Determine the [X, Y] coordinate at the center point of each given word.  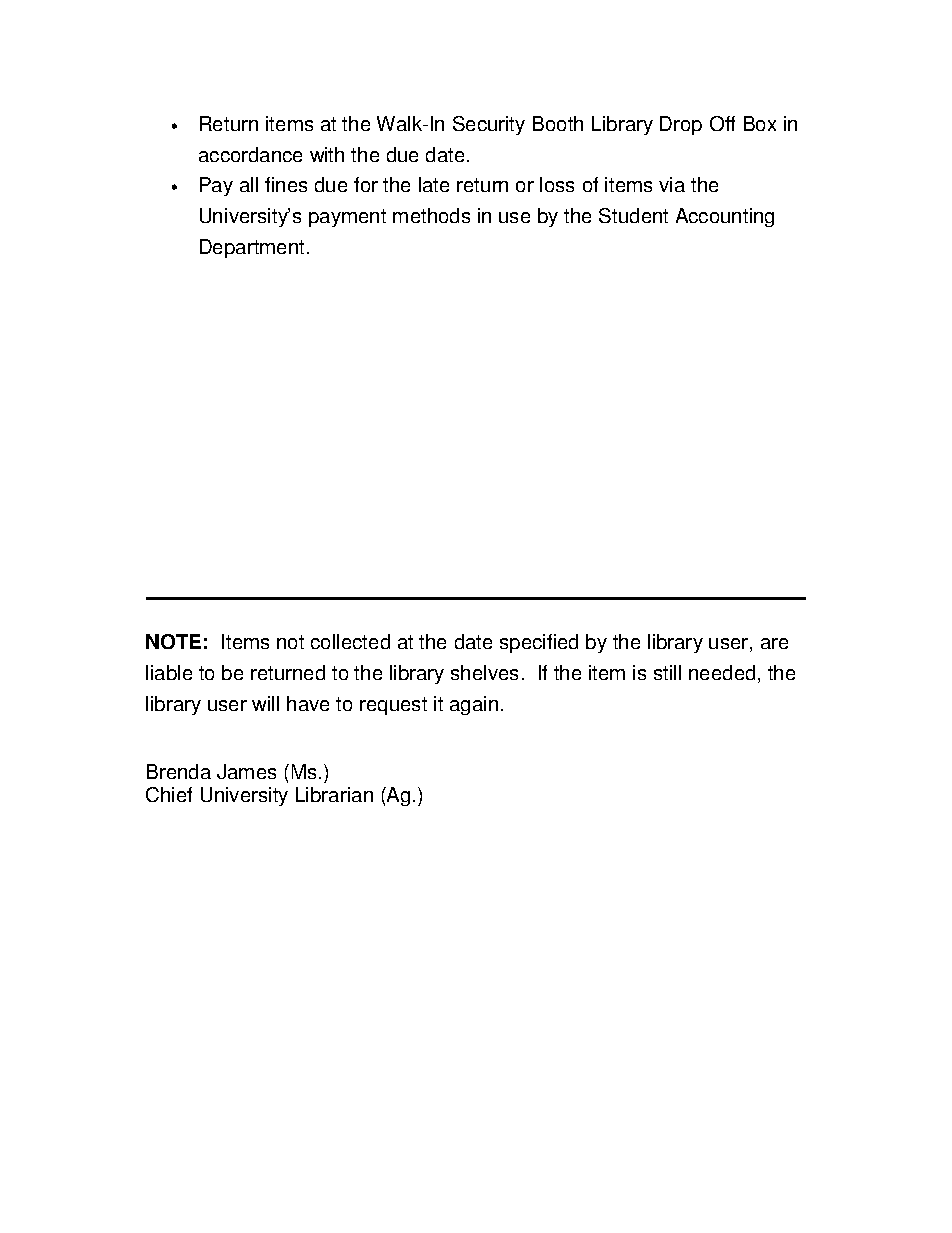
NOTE [173, 641]
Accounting [725, 217]
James [246, 771]
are [774, 643]
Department [252, 248]
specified [539, 643]
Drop [681, 125]
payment [347, 218]
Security [489, 125]
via [672, 184]
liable [169, 672]
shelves [484, 672]
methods [431, 215]
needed [722, 672]
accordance [250, 154]
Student [633, 215]
